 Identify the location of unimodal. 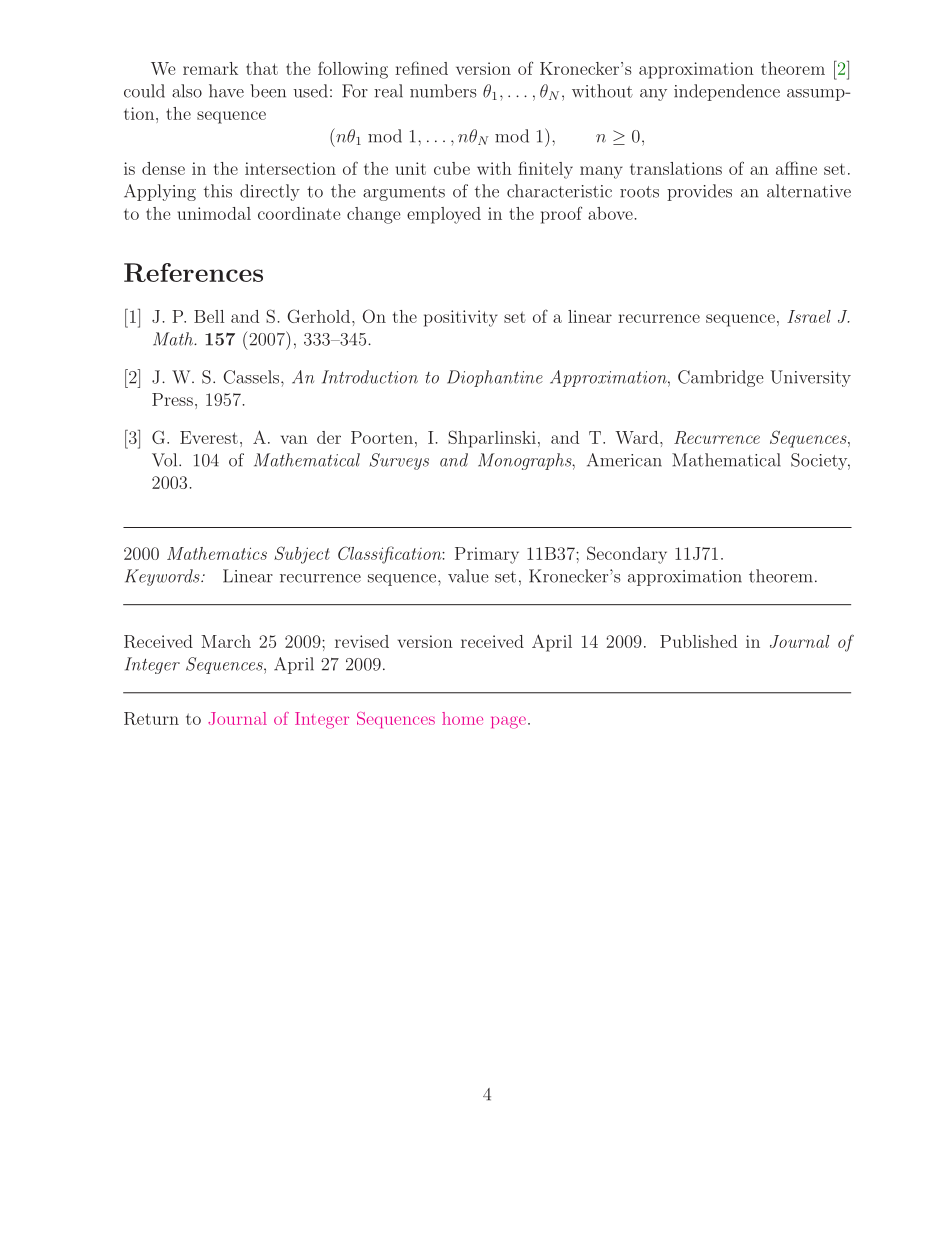
(214, 213).
